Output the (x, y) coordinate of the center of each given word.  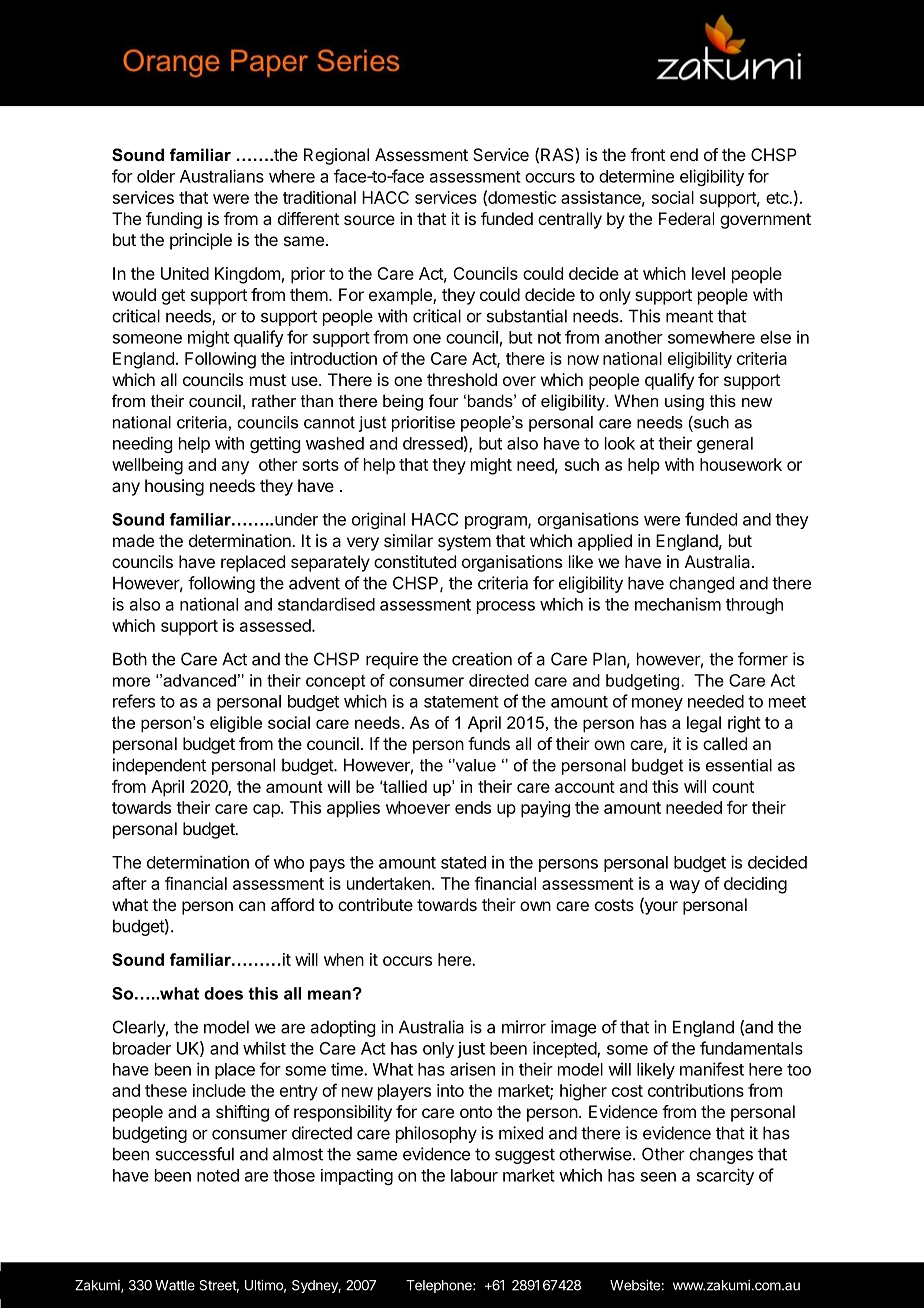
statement (461, 702)
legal (704, 724)
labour (474, 1175)
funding (174, 220)
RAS (557, 154)
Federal (686, 218)
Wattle (175, 1285)
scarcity (725, 1176)
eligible (236, 724)
